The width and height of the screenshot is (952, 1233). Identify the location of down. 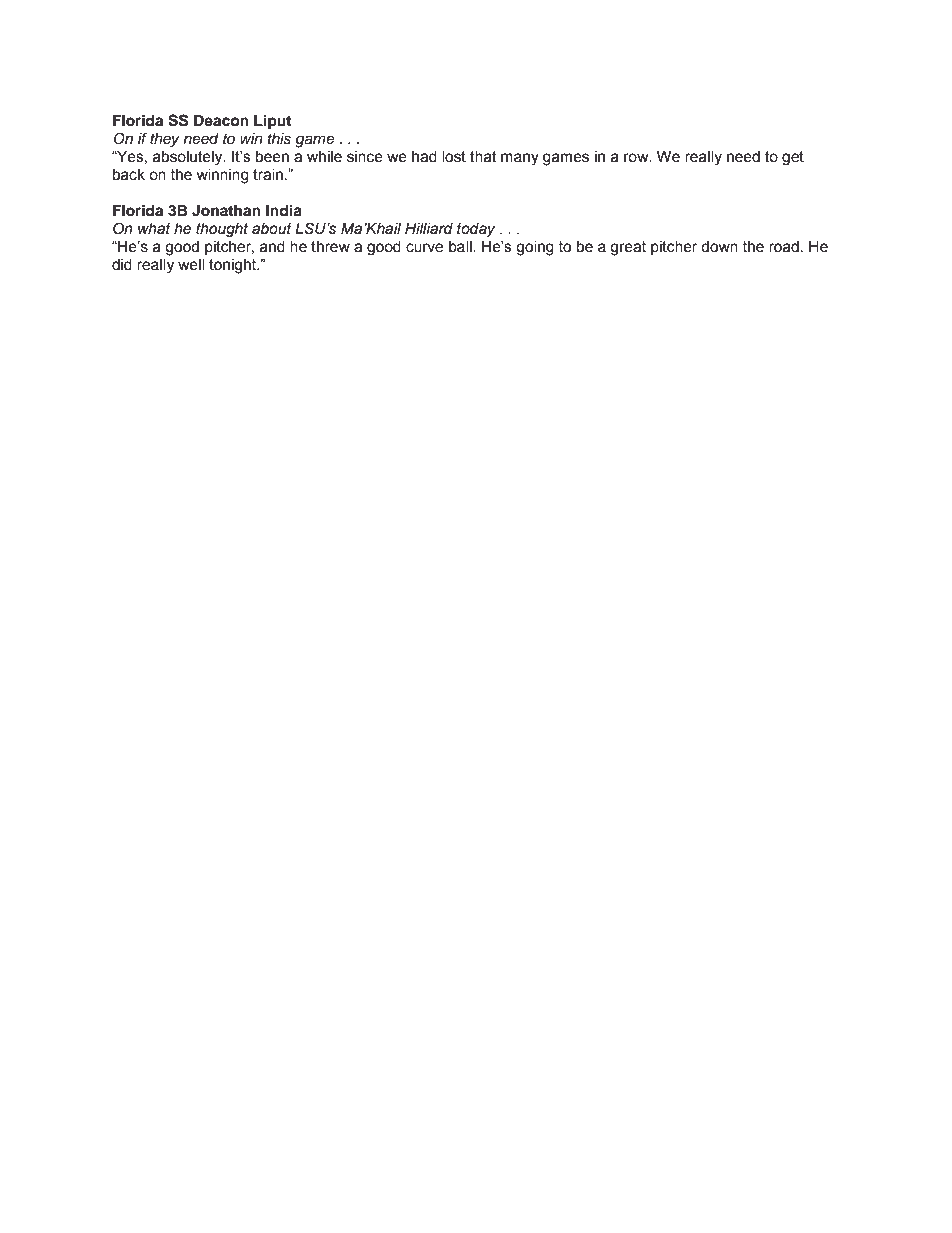
(719, 247).
